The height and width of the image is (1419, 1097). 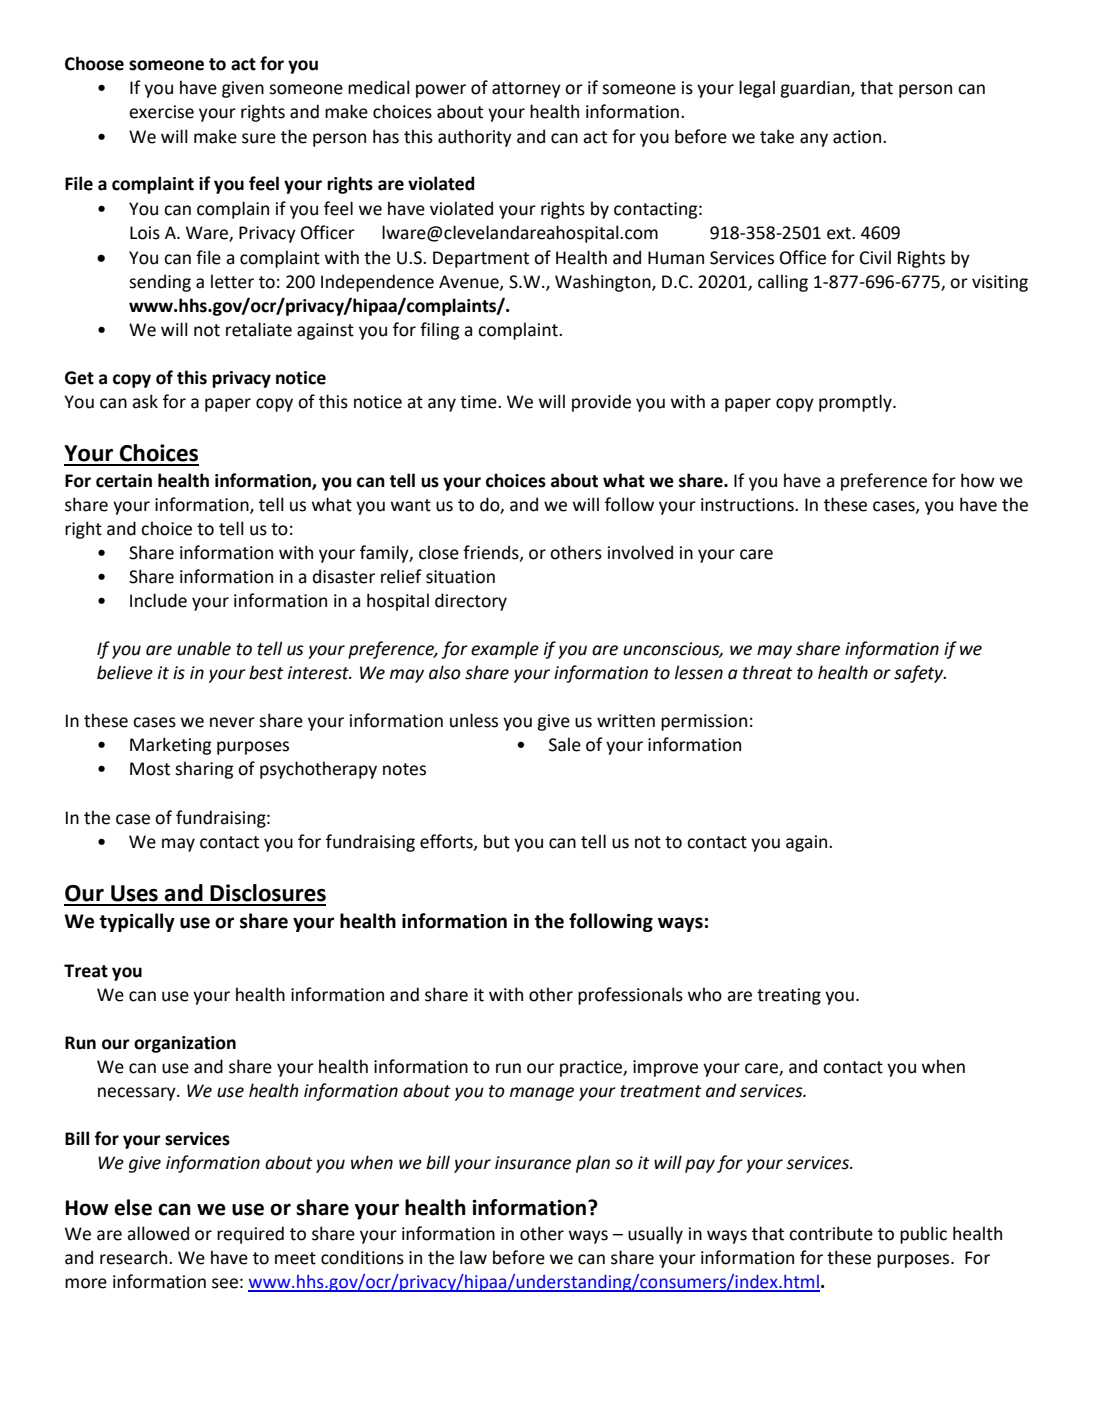 I want to click on instructions, so click(x=748, y=505).
